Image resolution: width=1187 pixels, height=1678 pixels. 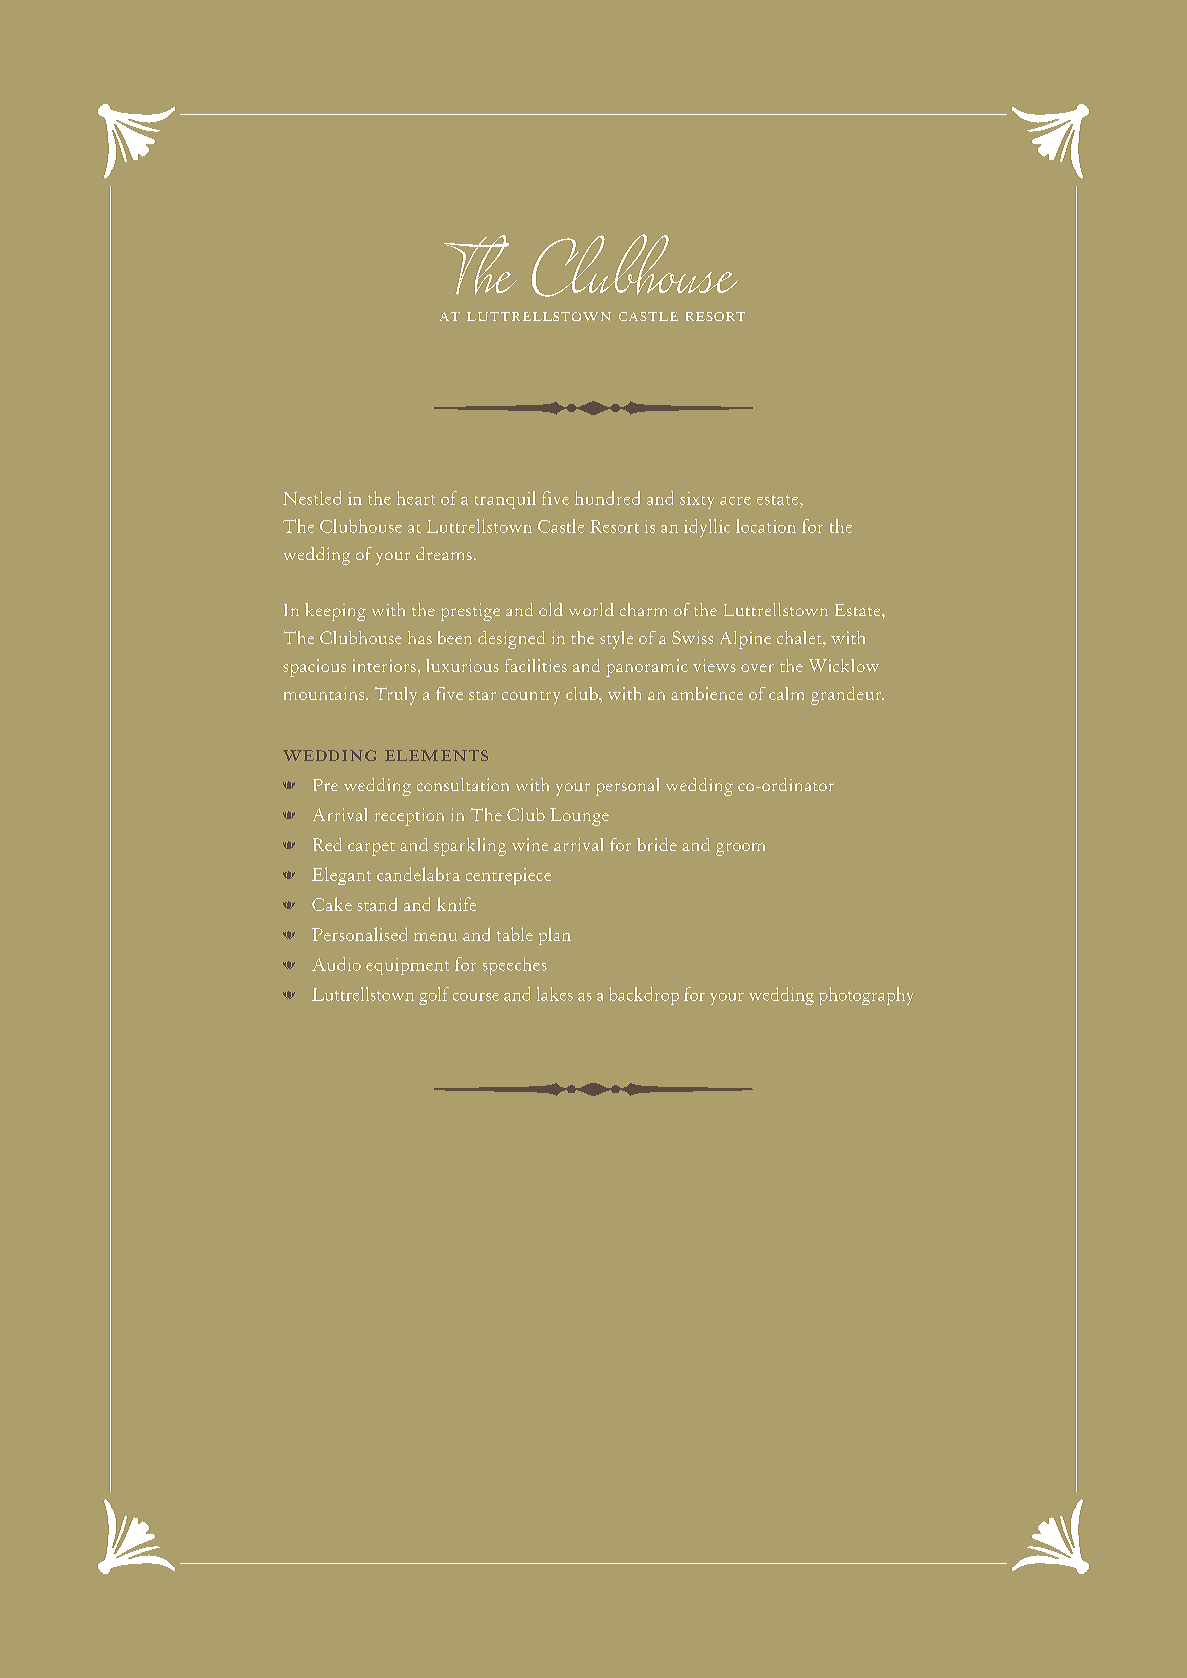 What do you see at coordinates (555, 994) in the screenshot?
I see `lakes` at bounding box center [555, 994].
